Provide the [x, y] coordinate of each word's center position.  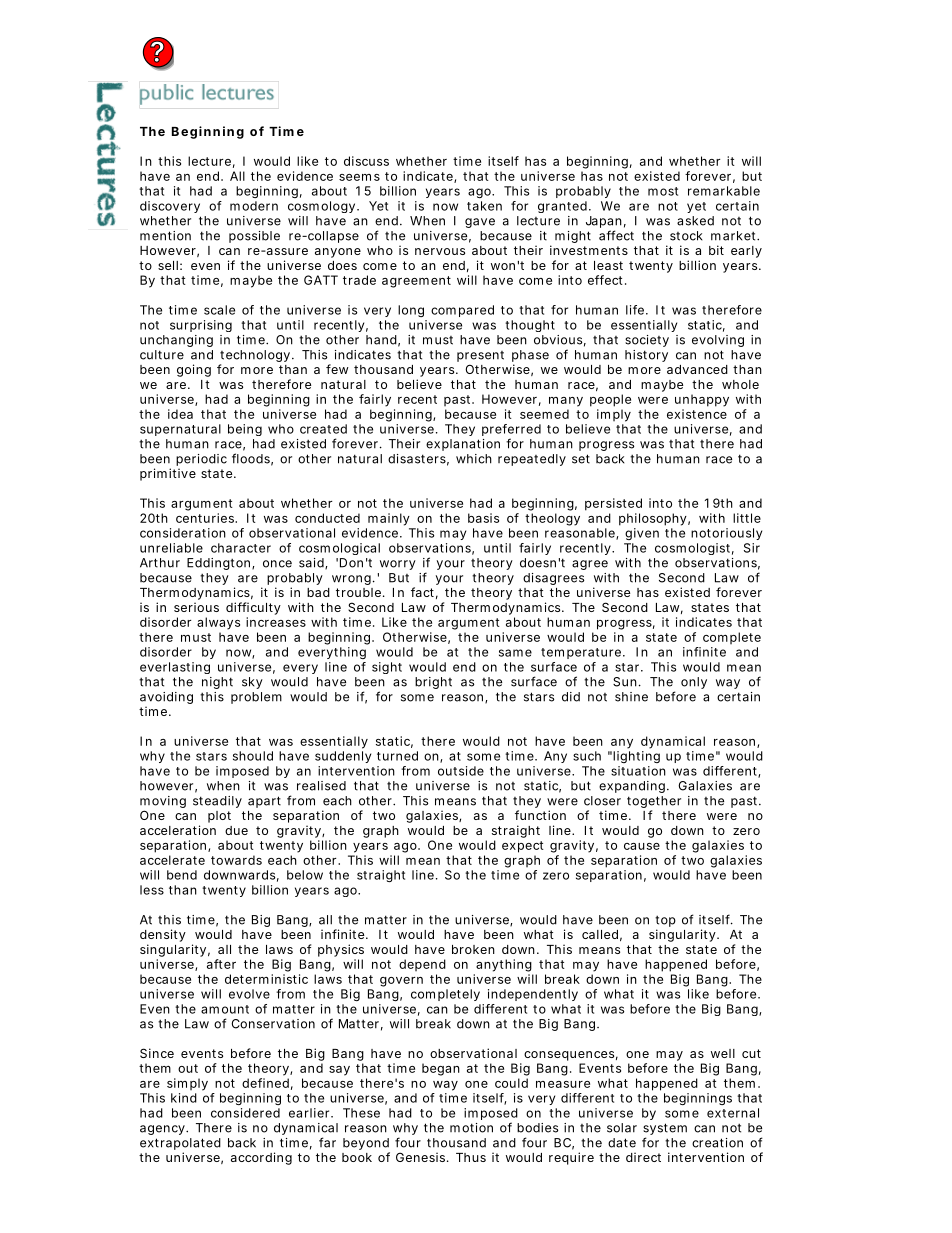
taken [484, 206]
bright [433, 683]
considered [245, 1113]
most [663, 191]
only [694, 683]
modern [254, 206]
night [217, 683]
